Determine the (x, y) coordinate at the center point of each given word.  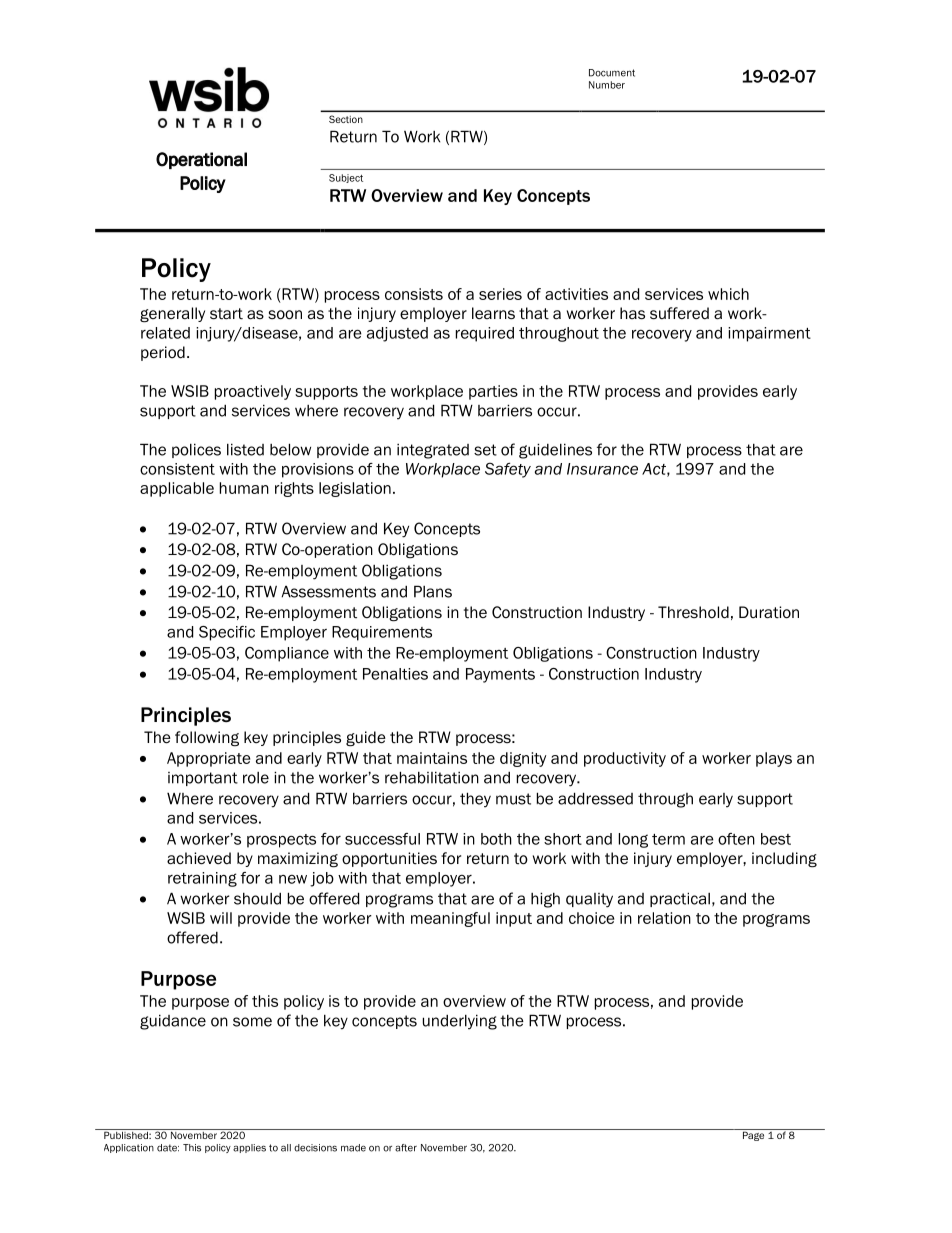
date (168, 1148)
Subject (346, 178)
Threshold (693, 612)
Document (612, 73)
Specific (227, 633)
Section (346, 119)
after (406, 1148)
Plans (433, 591)
